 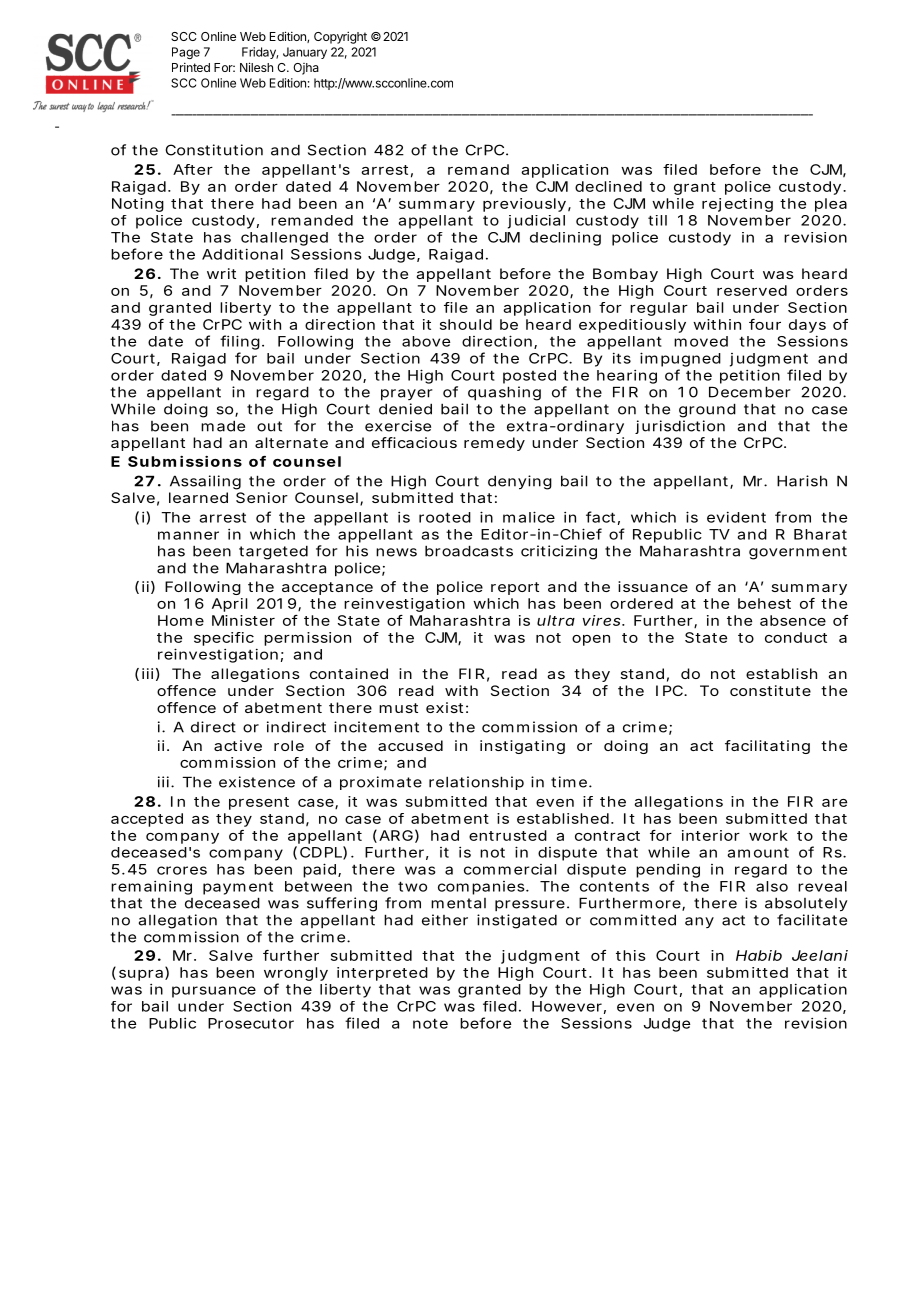 What do you see at coordinates (188, 535) in the screenshot?
I see `manner` at bounding box center [188, 535].
